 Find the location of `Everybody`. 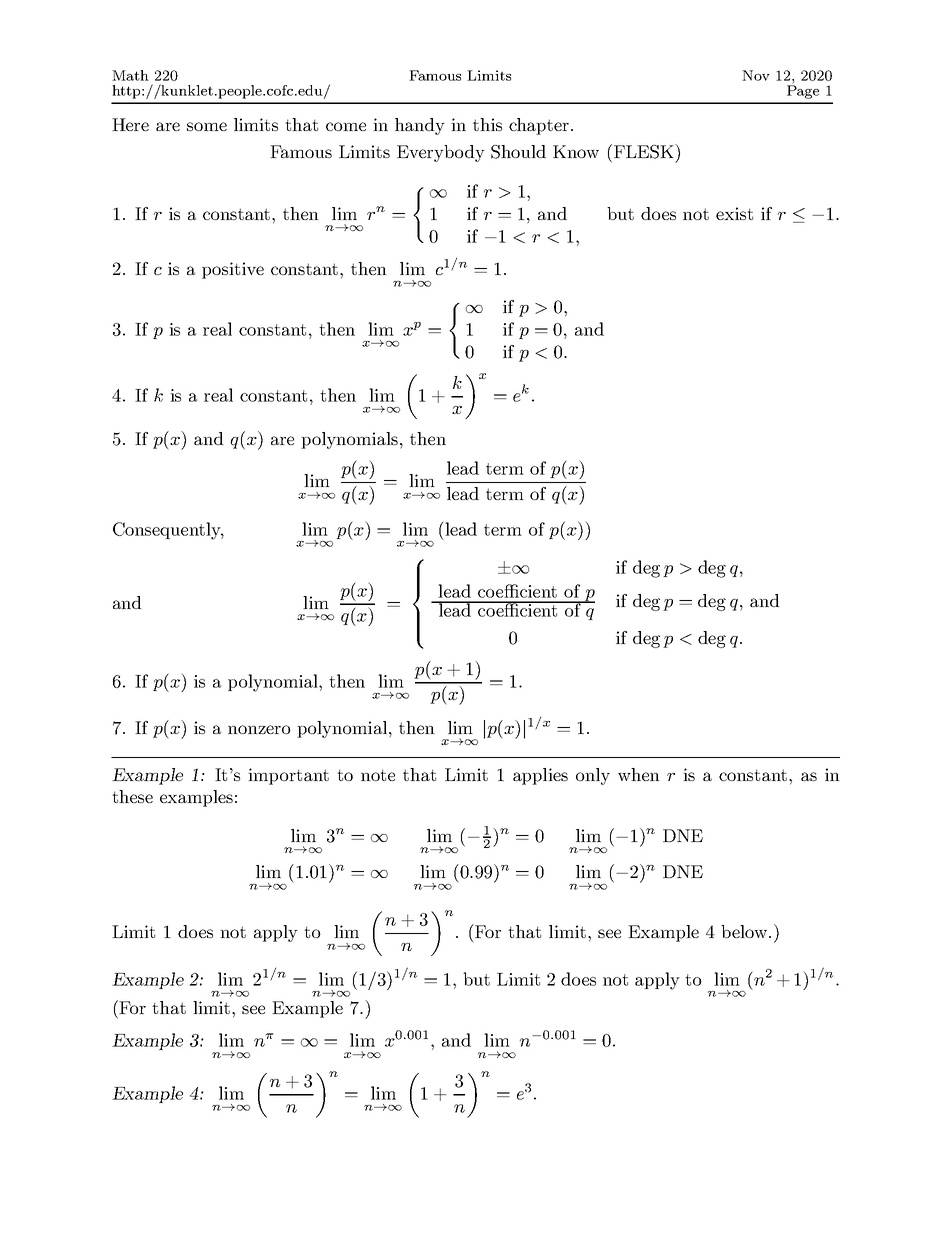

Everybody is located at coordinates (441, 153).
